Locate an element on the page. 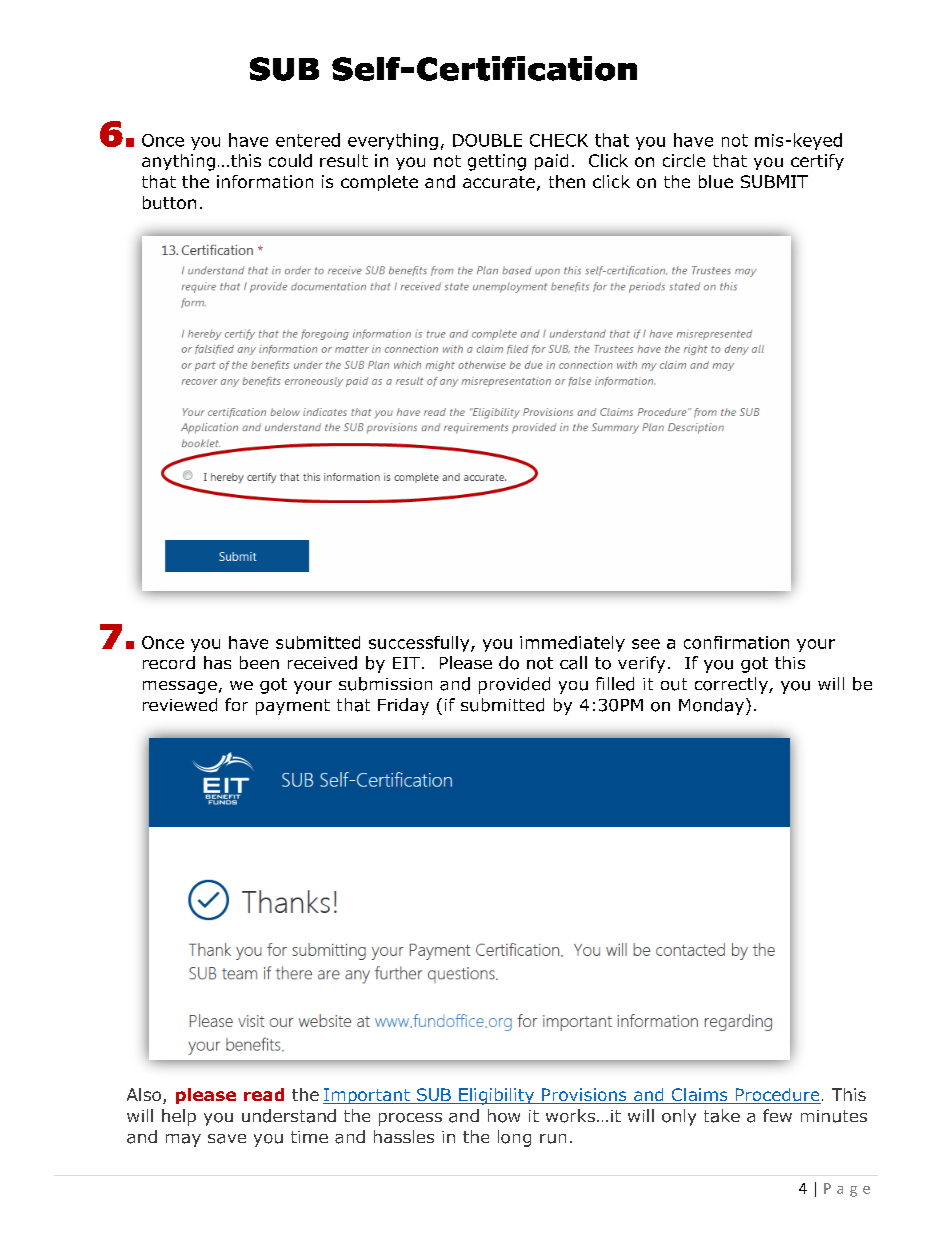 The height and width of the page is (1233, 952). Friday is located at coordinates (403, 706).
